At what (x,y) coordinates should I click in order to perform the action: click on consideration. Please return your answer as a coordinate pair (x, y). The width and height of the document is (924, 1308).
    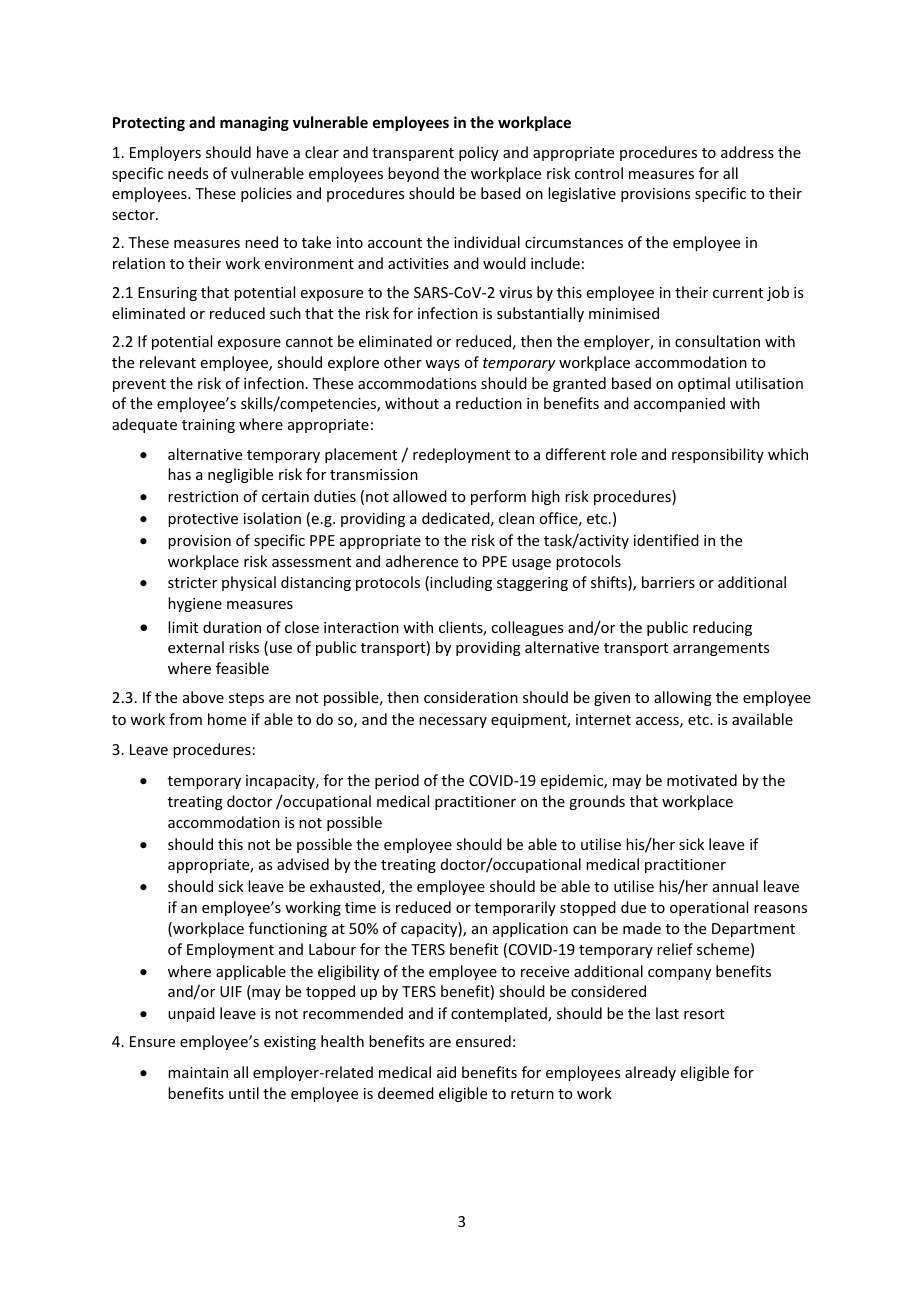
    Looking at the image, I should click on (471, 697).
